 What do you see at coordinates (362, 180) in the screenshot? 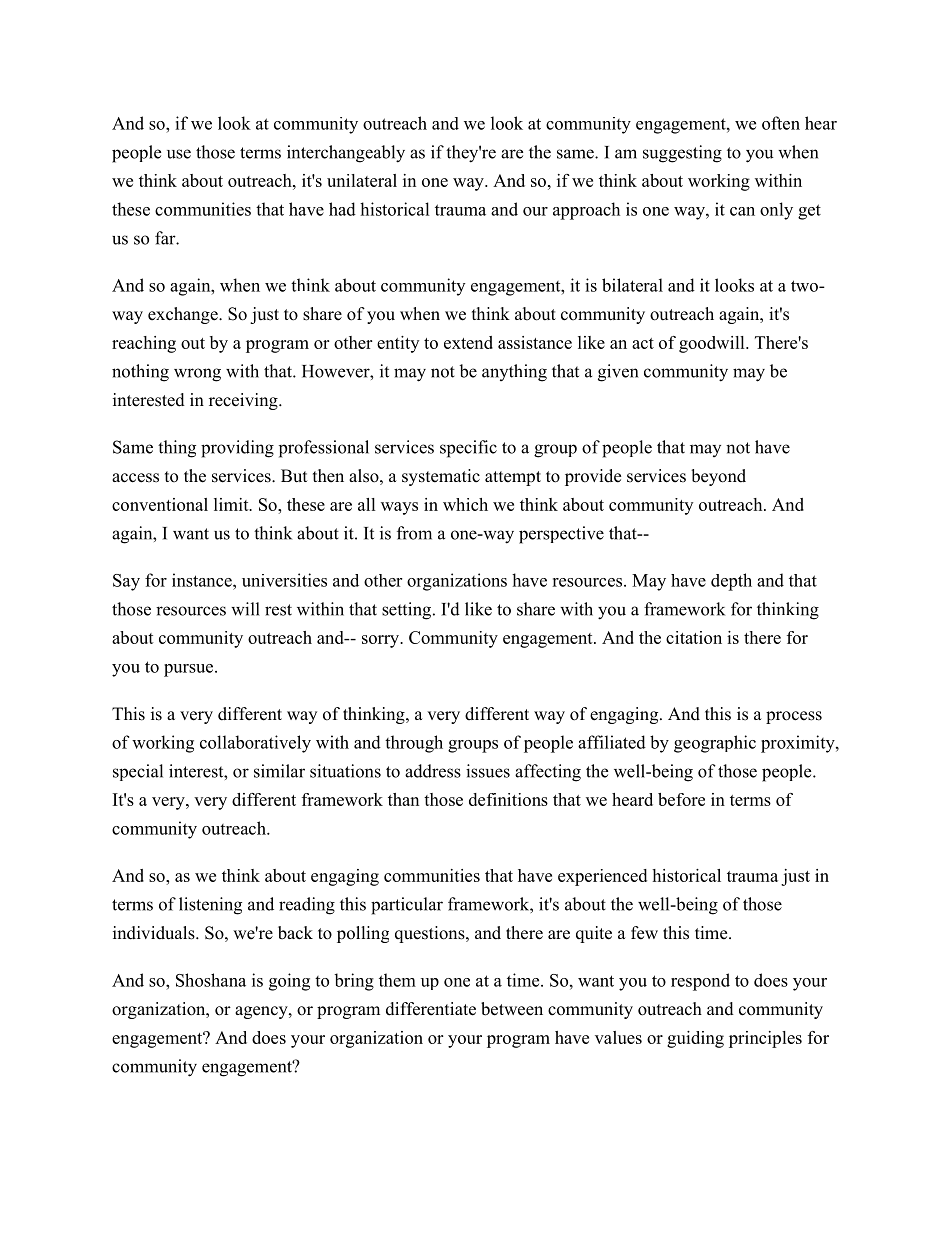
I see `unilateral` at bounding box center [362, 180].
